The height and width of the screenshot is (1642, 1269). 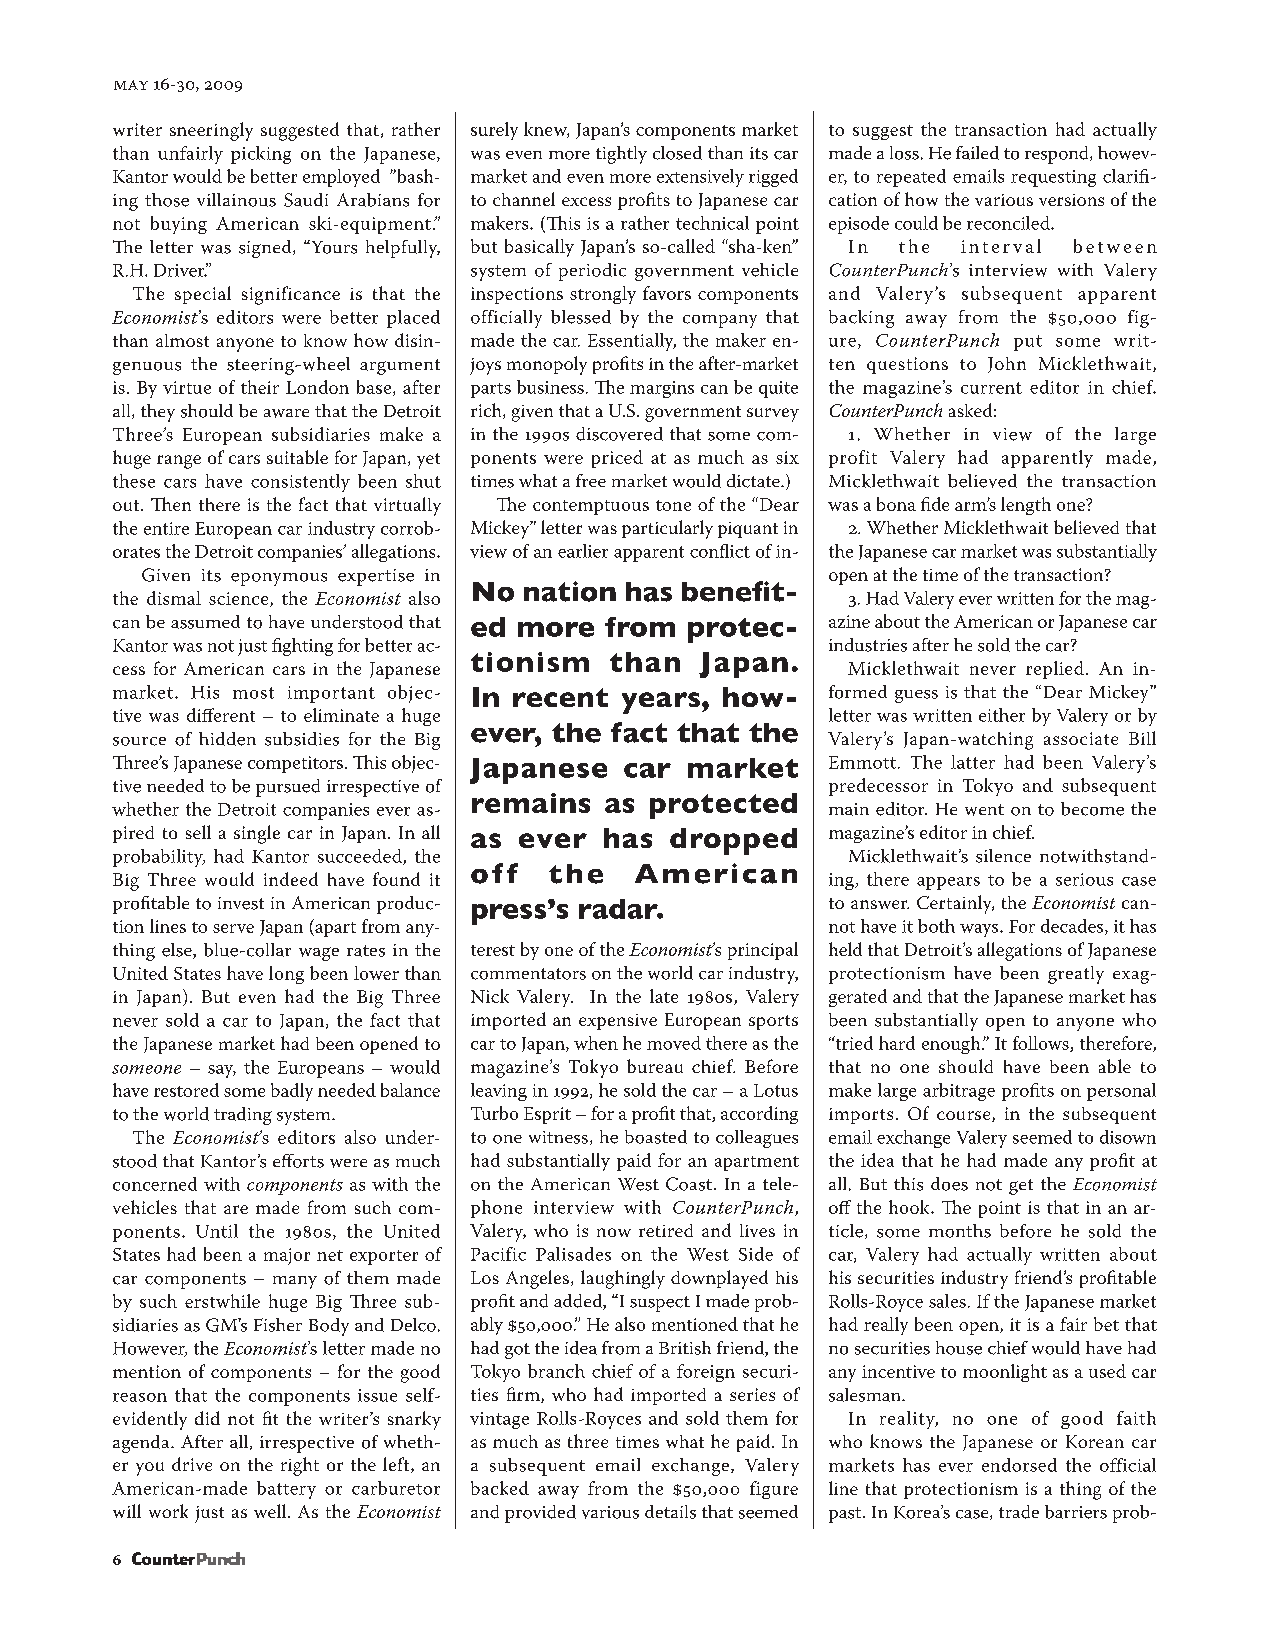 What do you see at coordinates (300, 483) in the screenshot?
I see `consistently` at bounding box center [300, 483].
